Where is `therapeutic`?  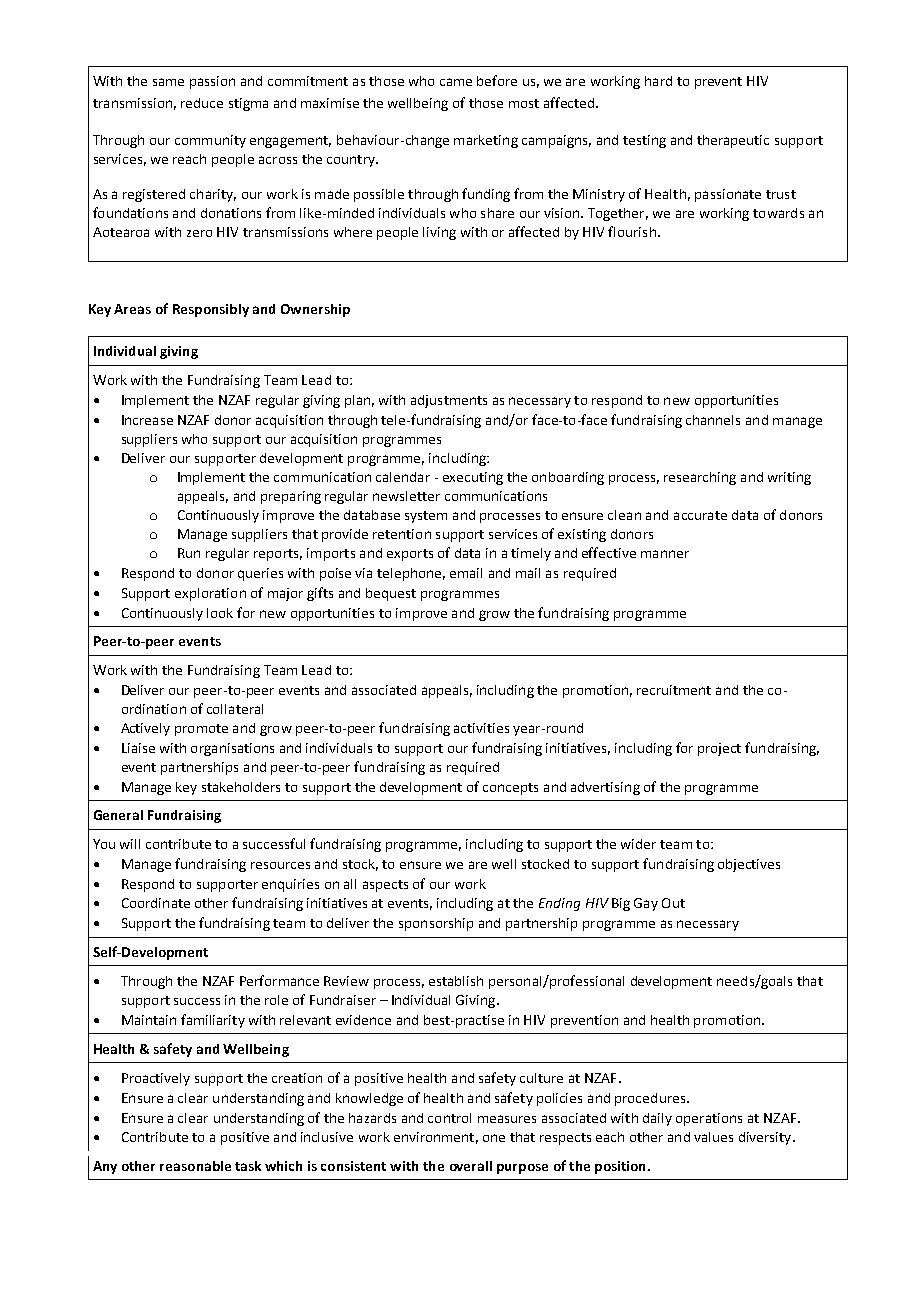
therapeutic is located at coordinates (733, 141).
